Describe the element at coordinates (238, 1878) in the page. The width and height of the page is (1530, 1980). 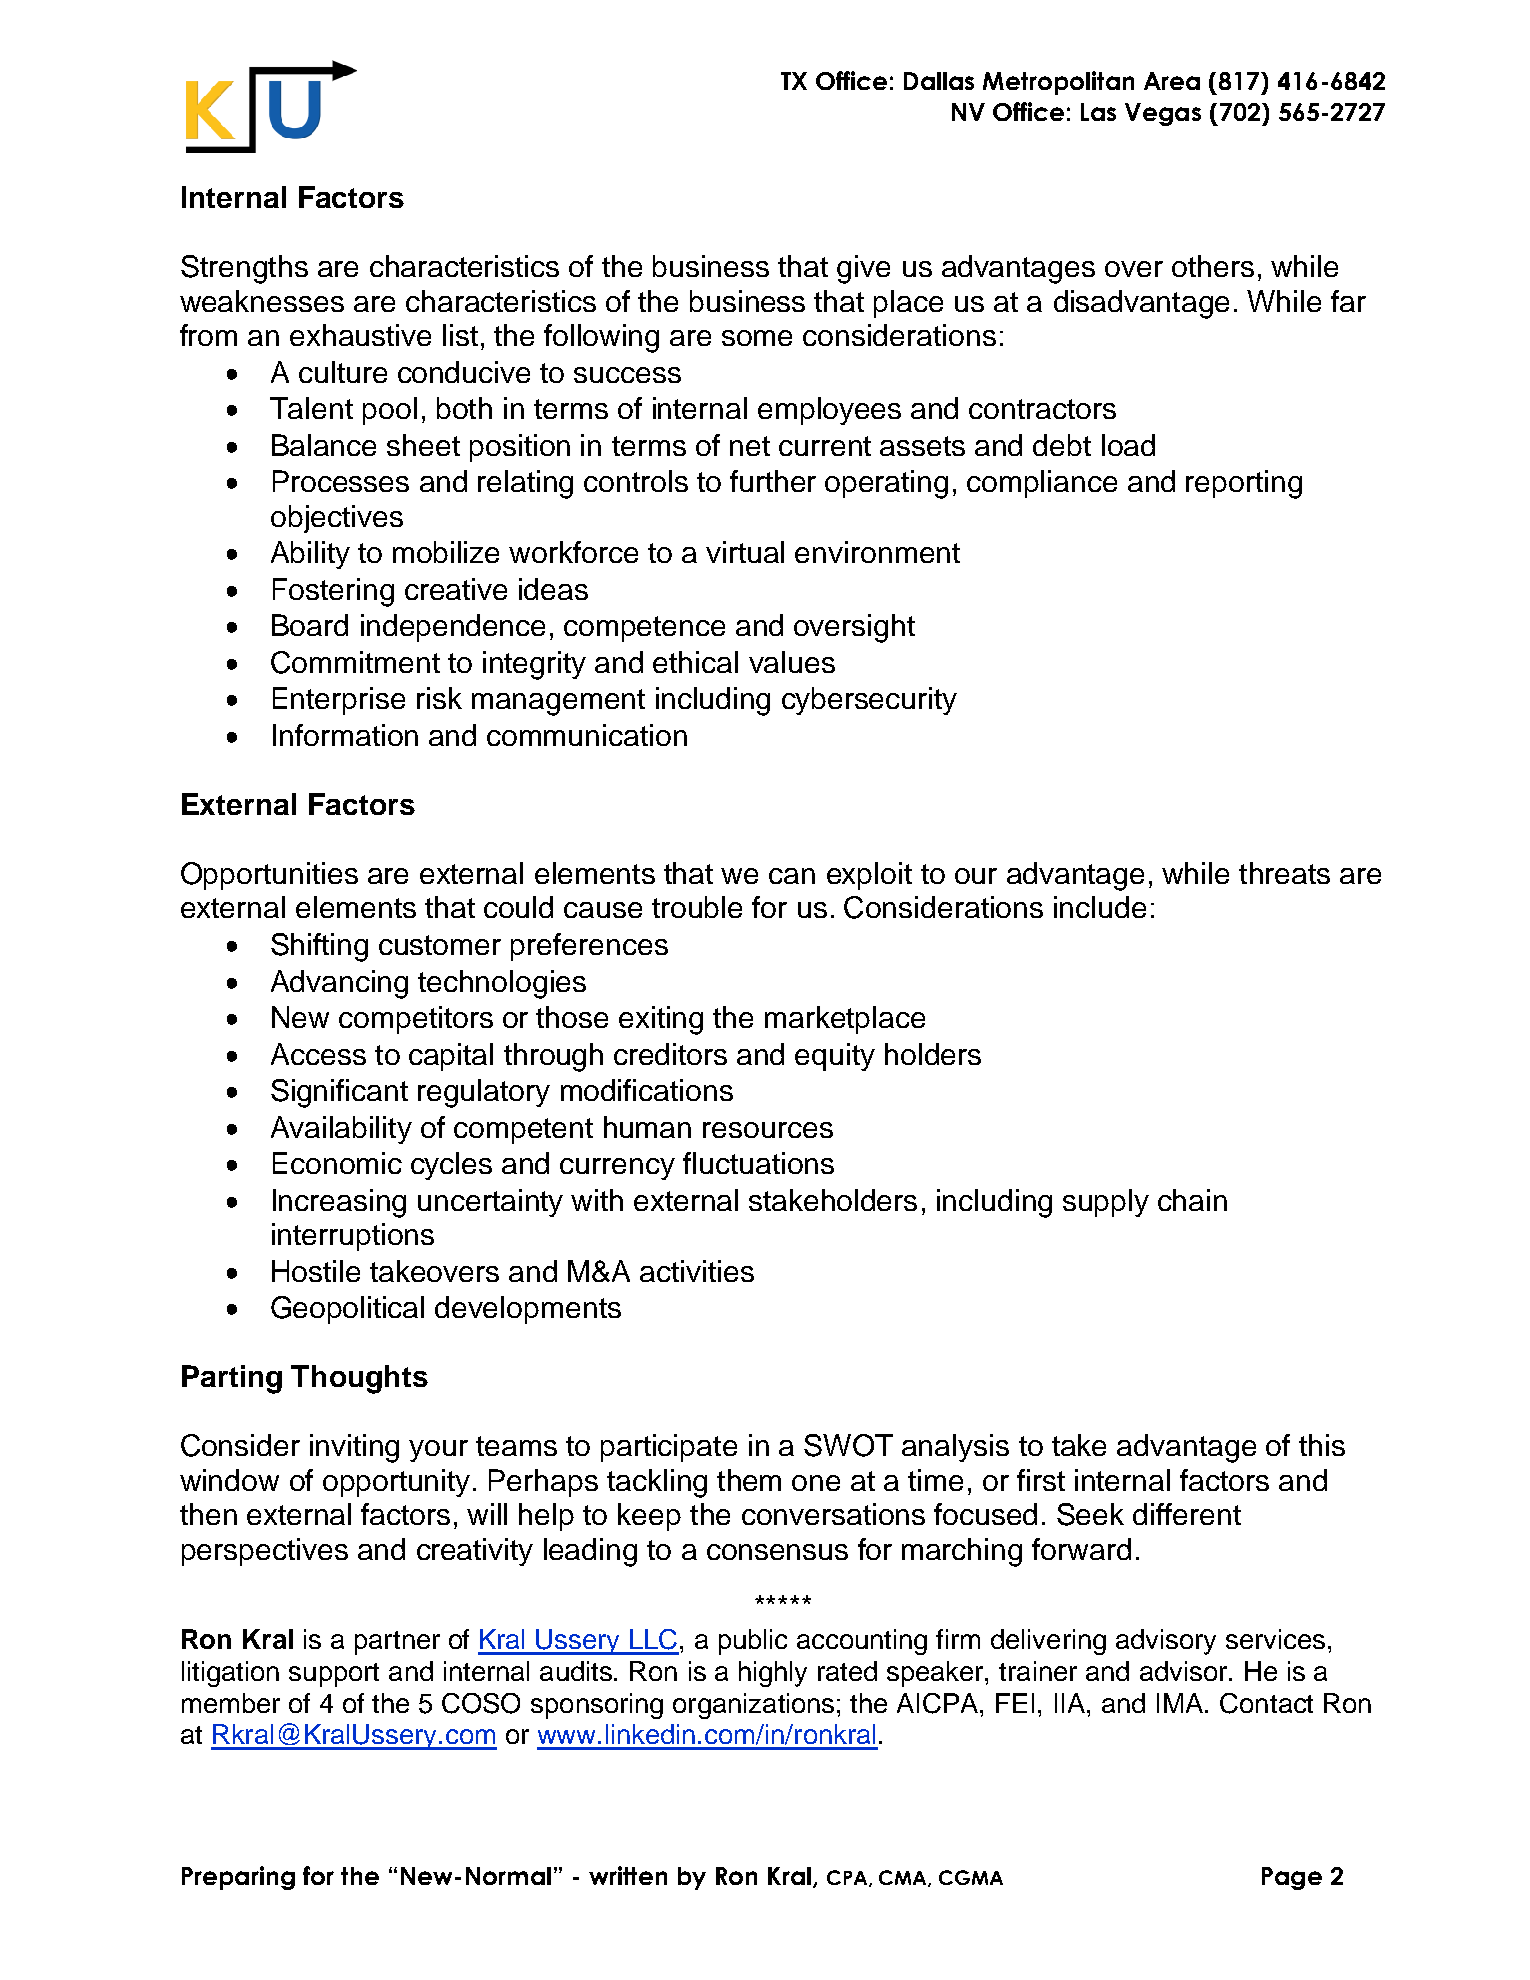
I see `Preparing` at that location.
